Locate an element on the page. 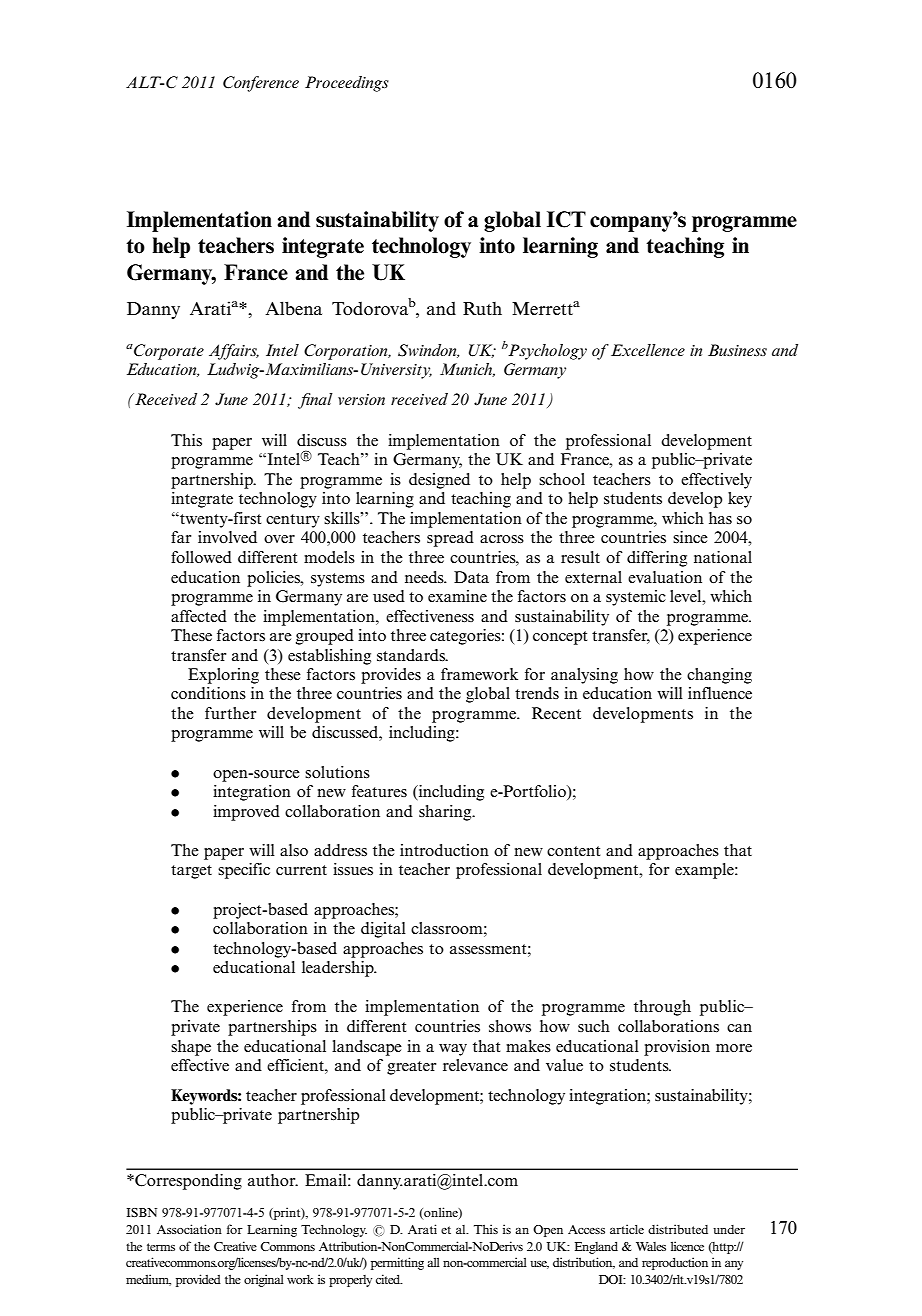  shape is located at coordinates (191, 1048).
